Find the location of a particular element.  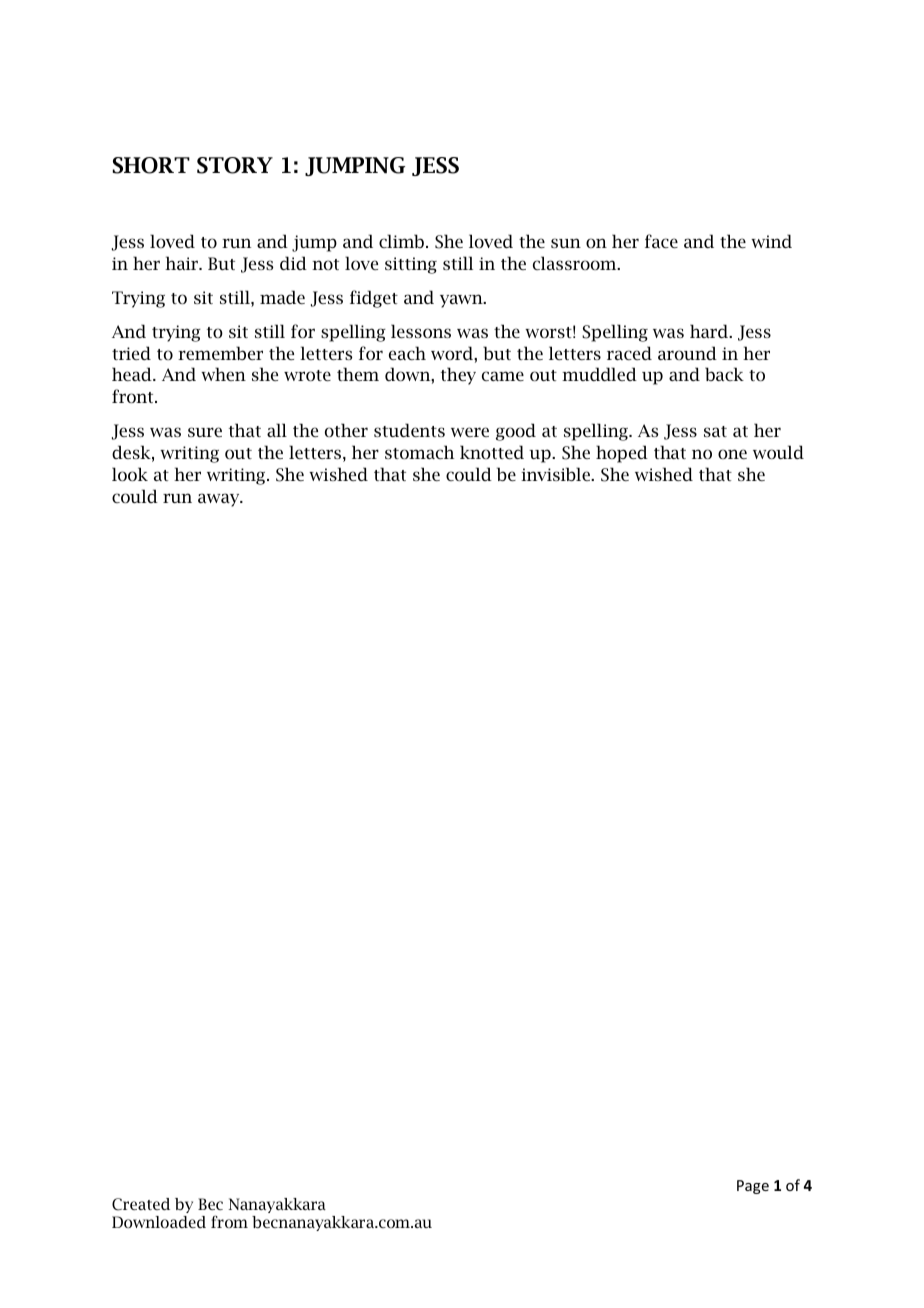

from is located at coordinates (229, 1221).
